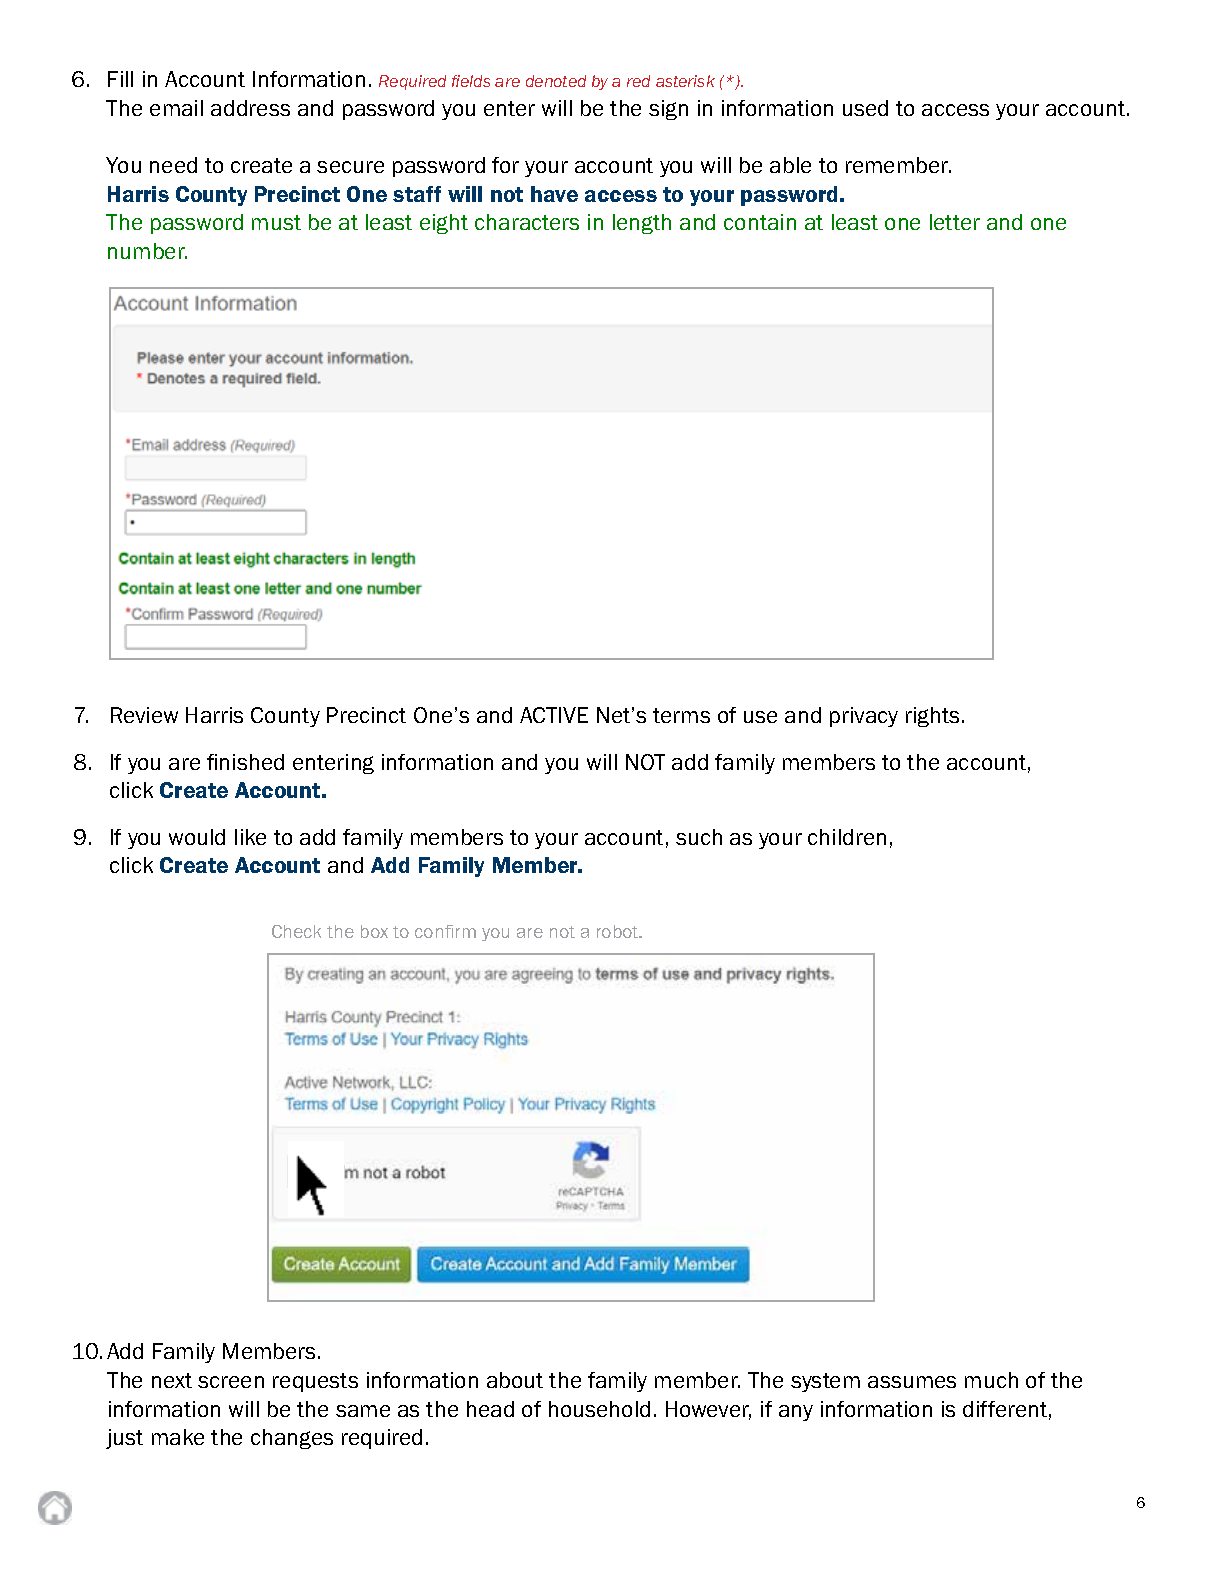 The image size is (1212, 1569). I want to click on Check, so click(296, 931).
